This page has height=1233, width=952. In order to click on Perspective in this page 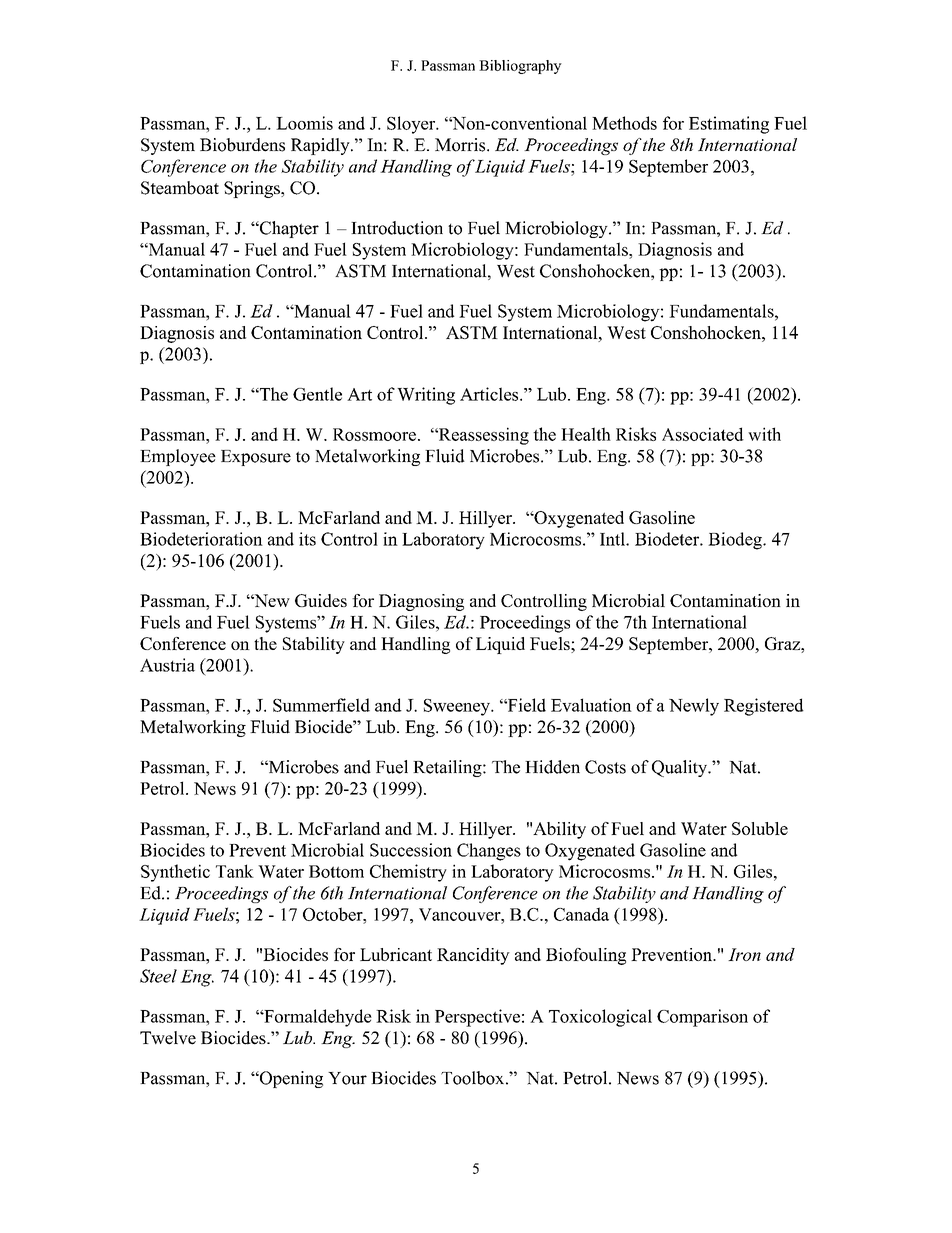, I will do `click(477, 1018)`.
